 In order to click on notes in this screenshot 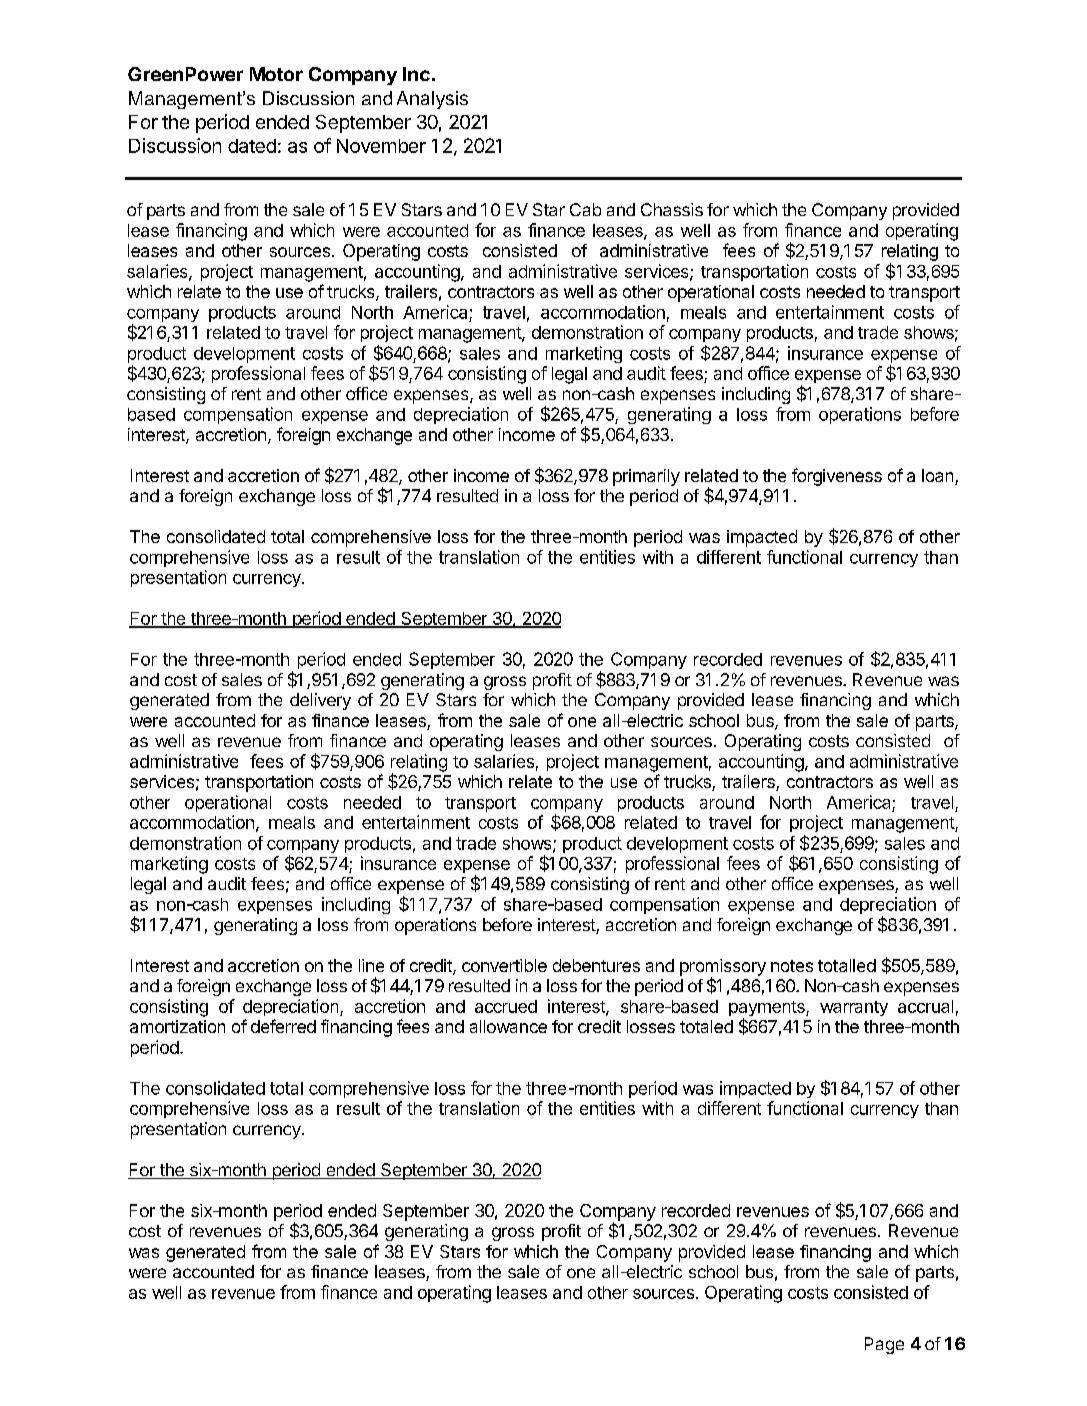, I will do `click(792, 966)`.
